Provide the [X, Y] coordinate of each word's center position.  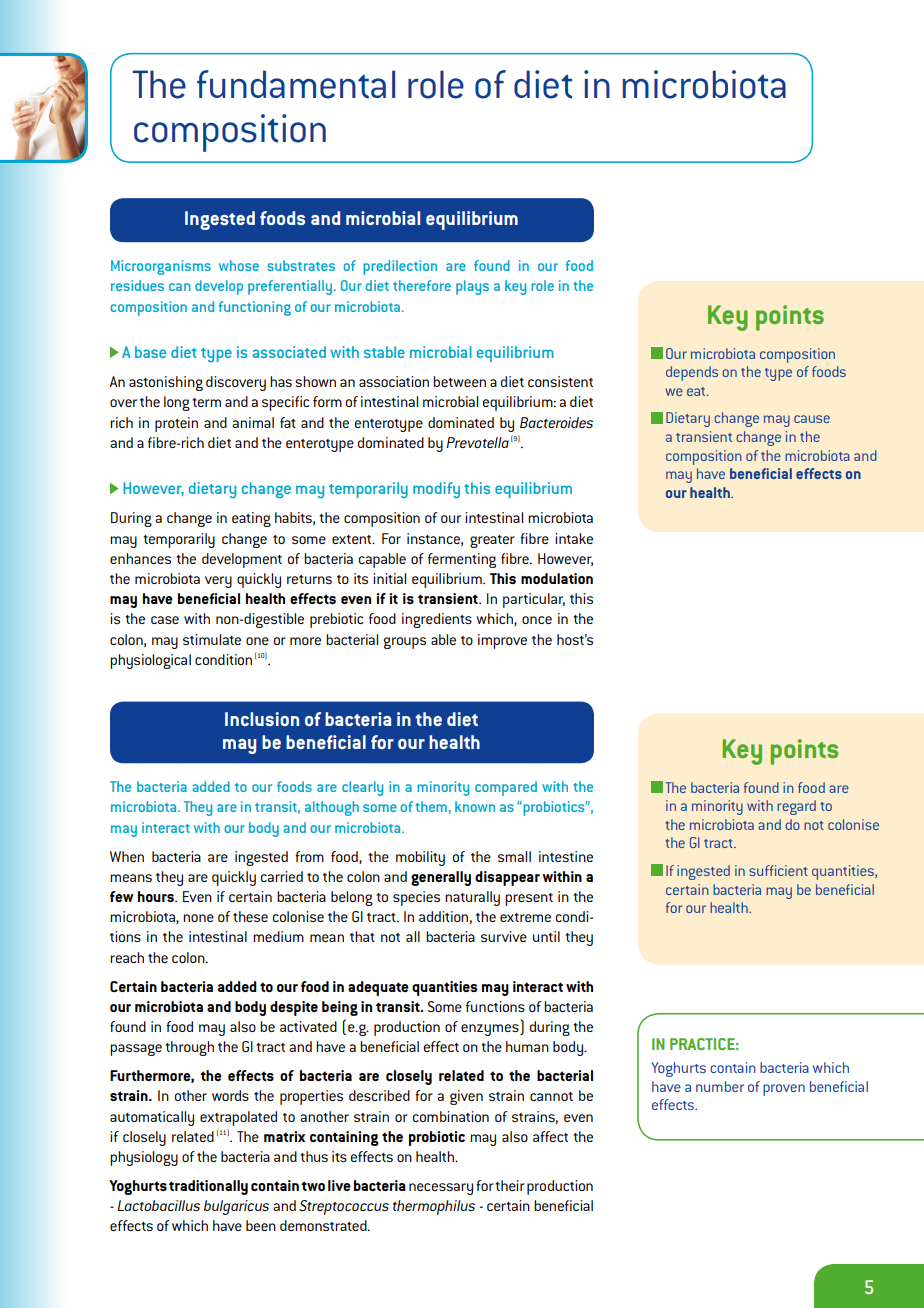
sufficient [778, 870]
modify [436, 490]
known [475, 806]
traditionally [208, 1187]
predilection [400, 267]
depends [692, 373]
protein [176, 424]
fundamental [296, 84]
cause [812, 419]
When [127, 856]
